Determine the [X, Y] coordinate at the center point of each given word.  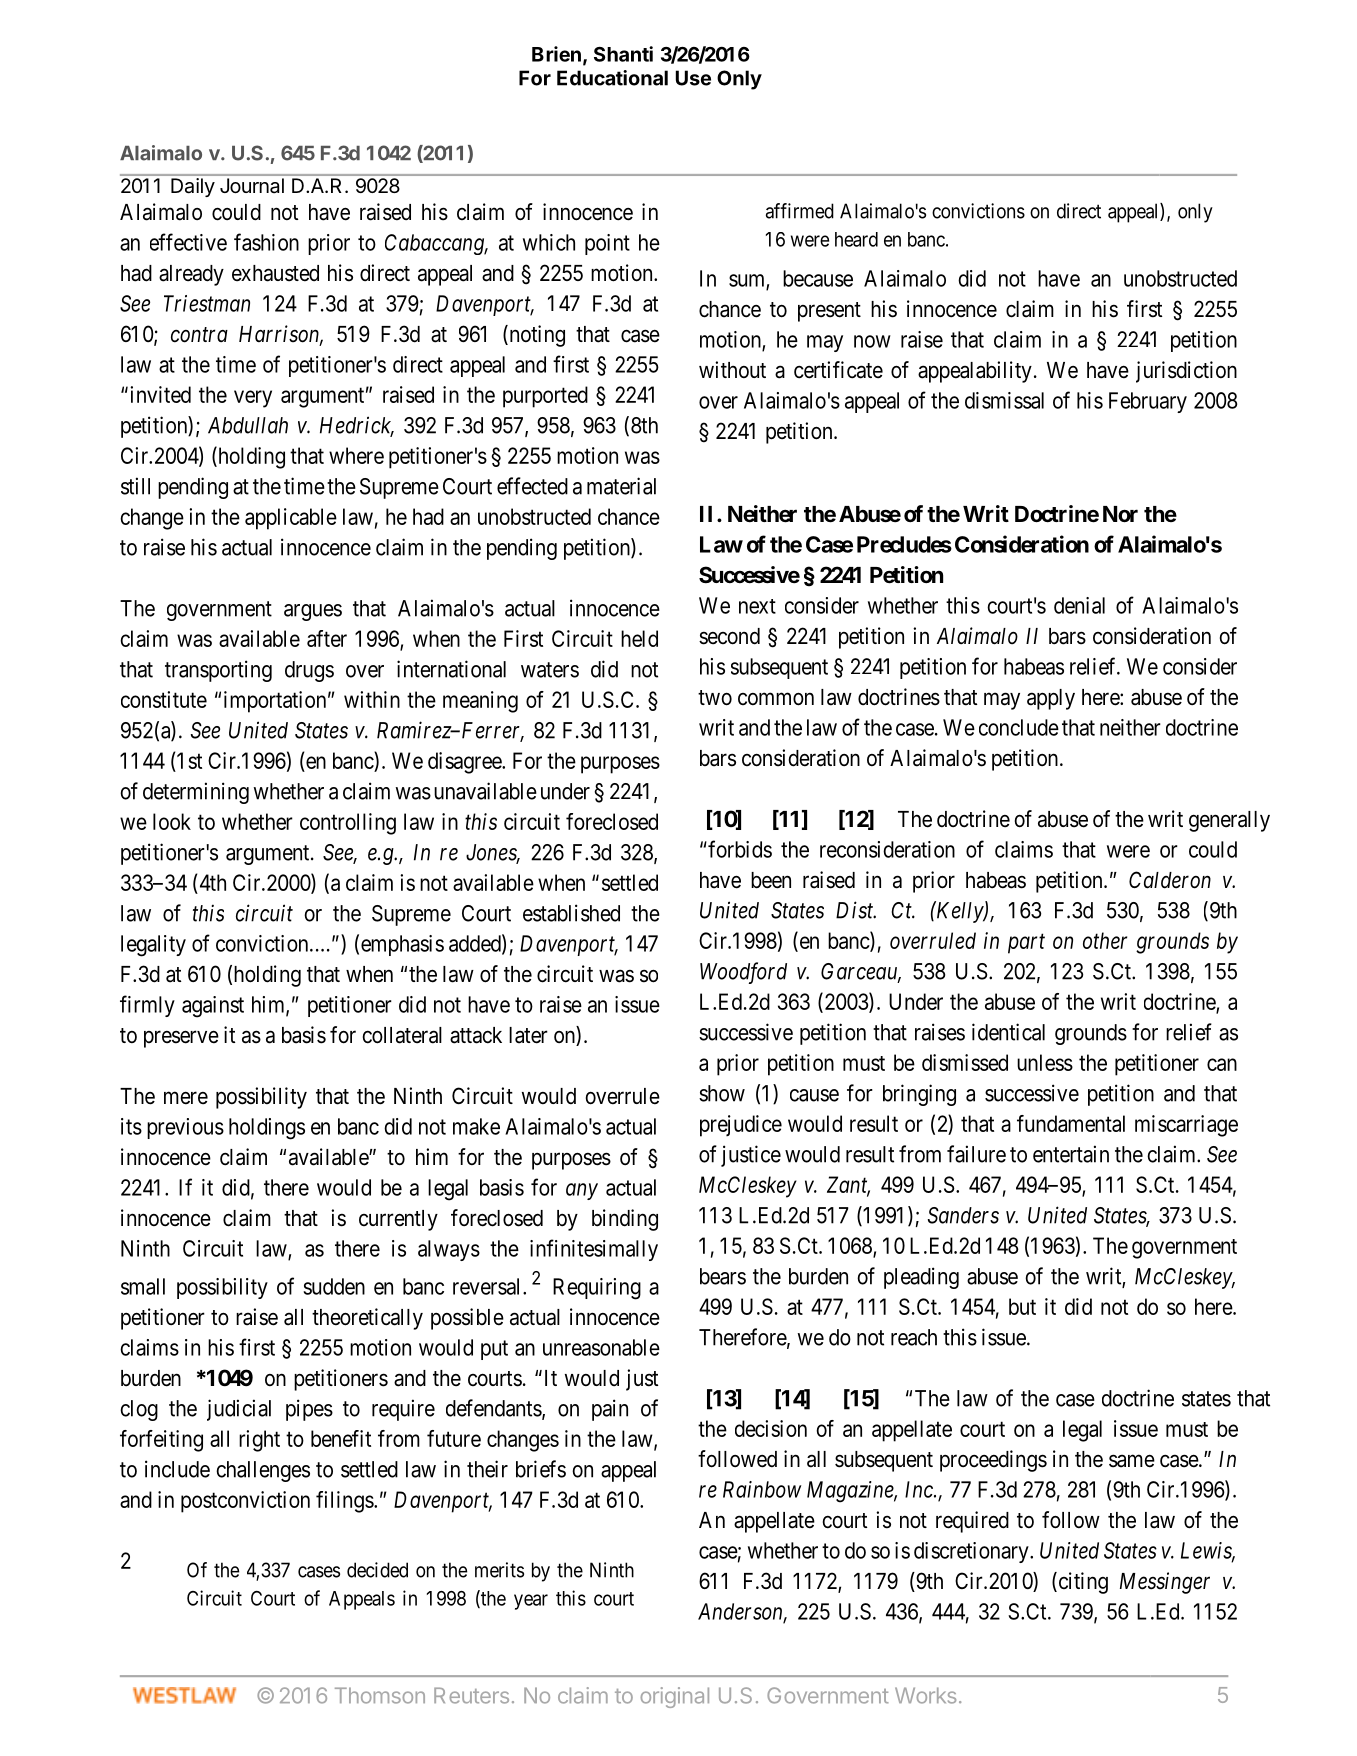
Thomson [380, 1695]
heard [856, 239]
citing [1082, 1583]
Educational [612, 78]
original [674, 1697]
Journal [252, 185]
